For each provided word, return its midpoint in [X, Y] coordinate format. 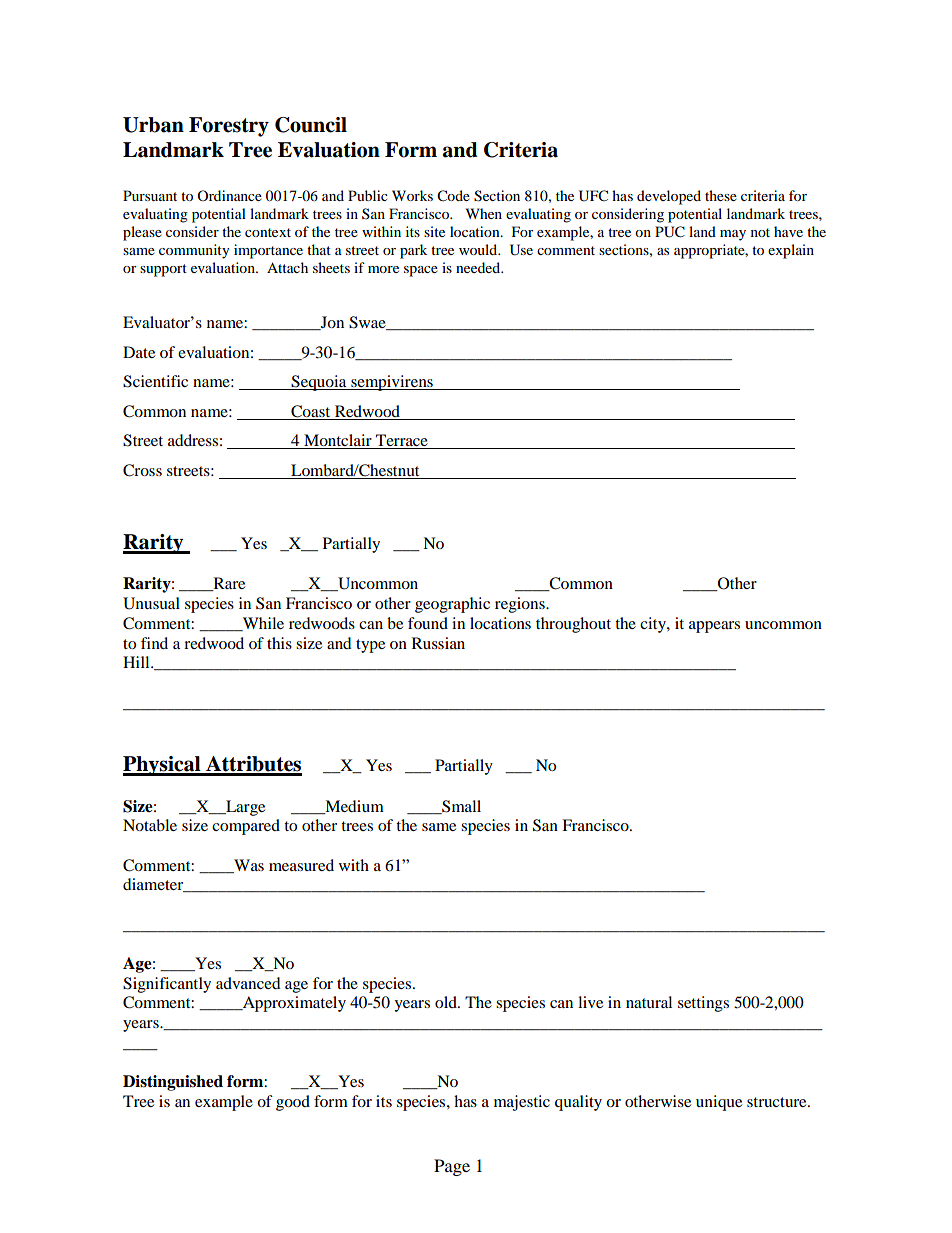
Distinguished [173, 1083]
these [721, 195]
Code [453, 196]
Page [452, 1167]
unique [719, 1103]
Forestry [229, 127]
